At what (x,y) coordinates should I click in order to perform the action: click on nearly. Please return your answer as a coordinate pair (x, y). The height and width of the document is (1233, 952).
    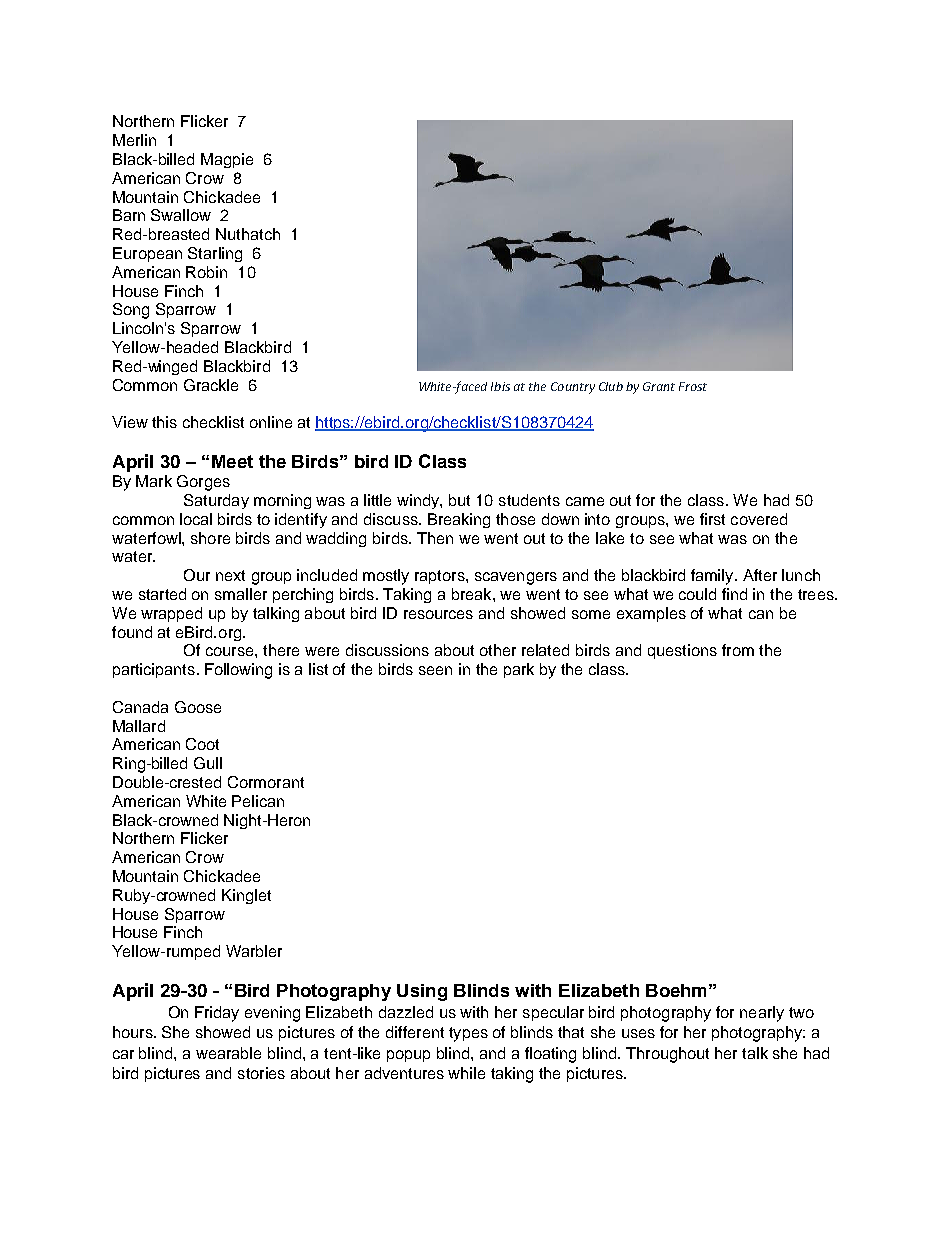
    Looking at the image, I should click on (762, 1014).
